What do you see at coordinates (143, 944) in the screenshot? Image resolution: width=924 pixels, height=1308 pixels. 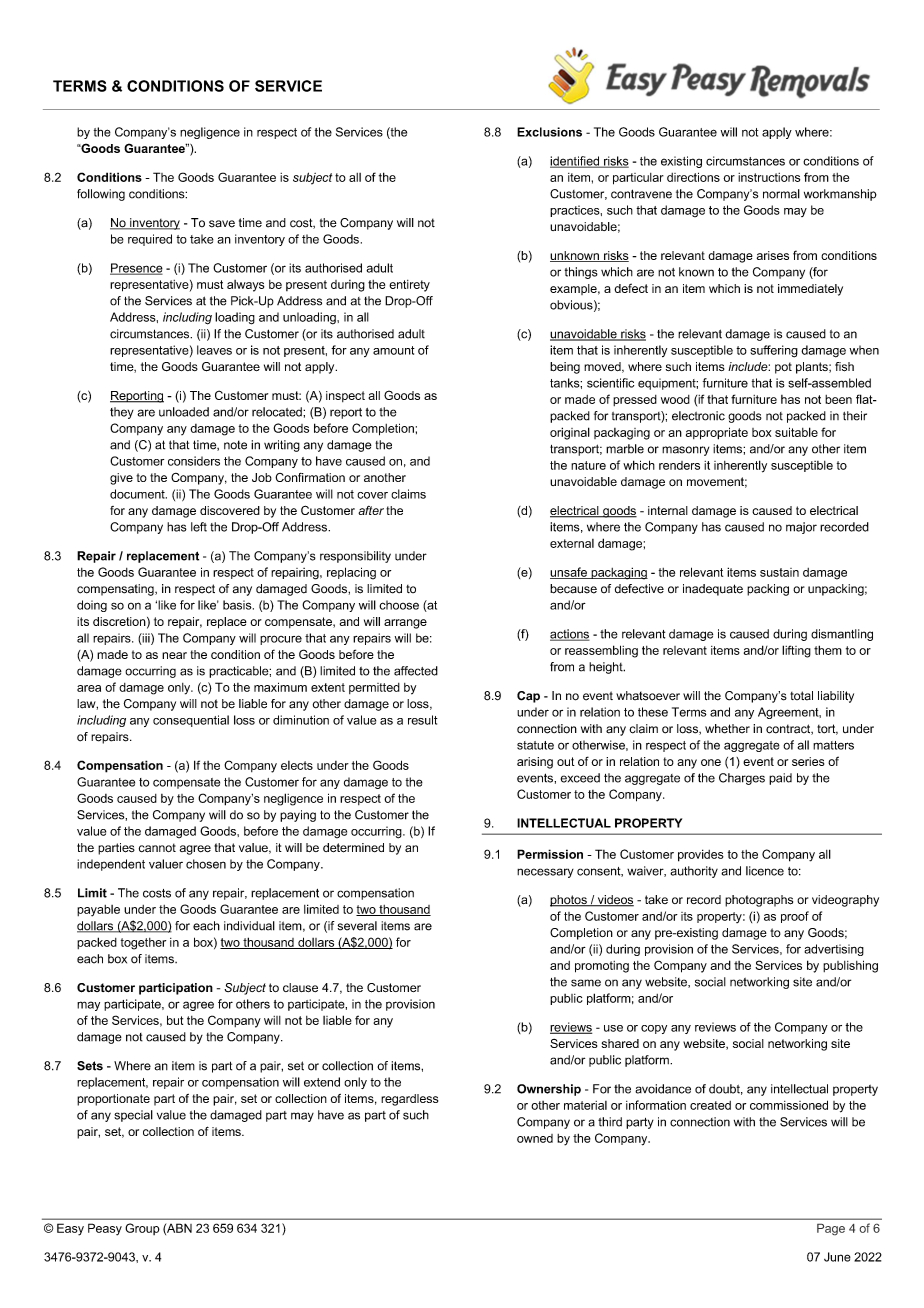 I see `together` at bounding box center [143, 944].
